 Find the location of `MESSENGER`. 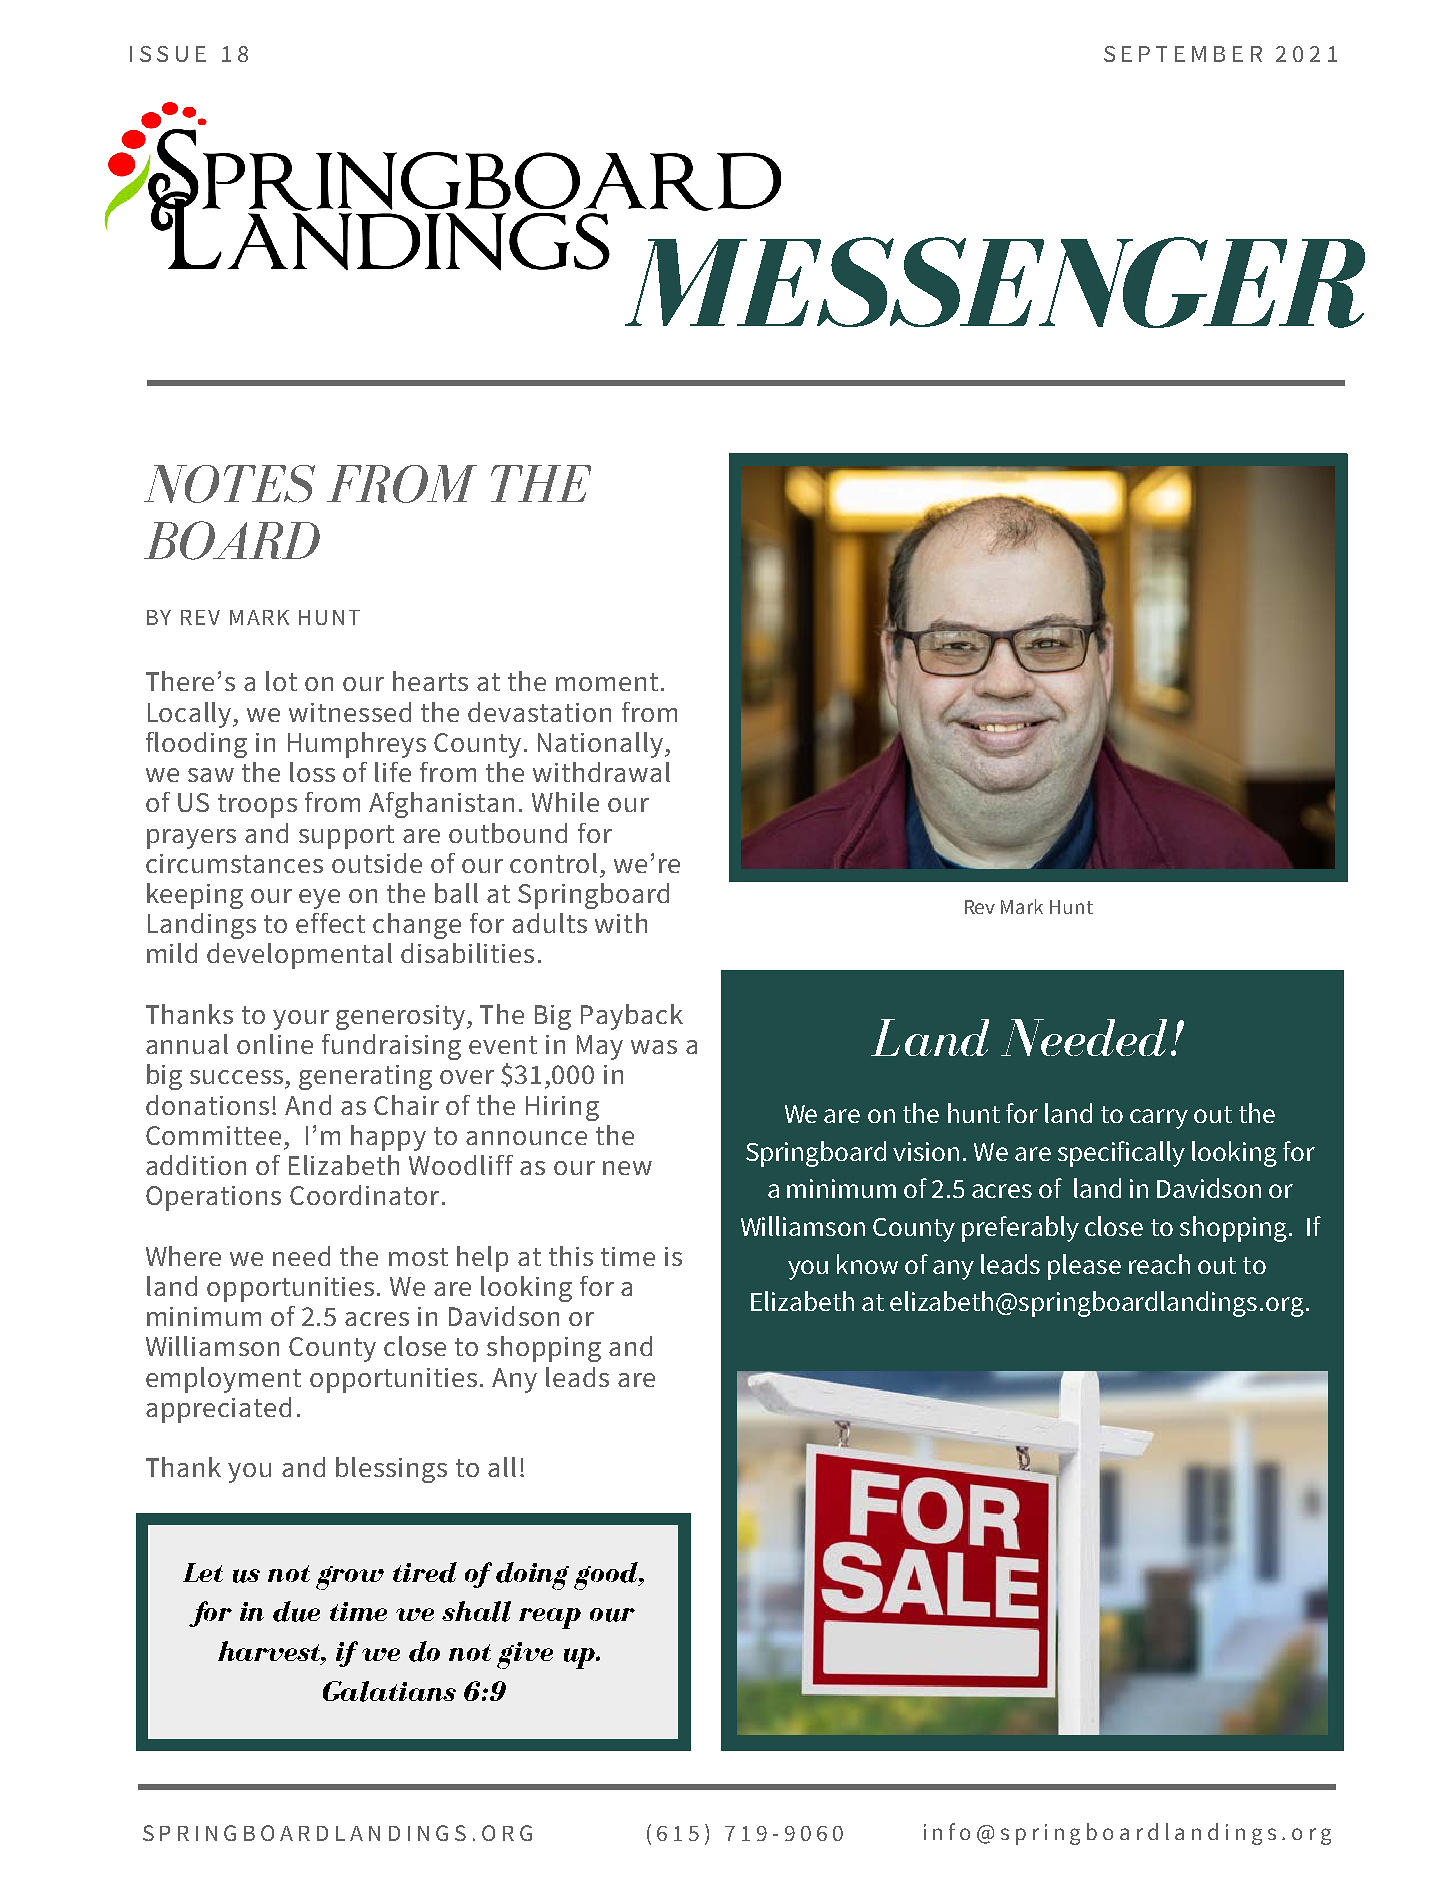

MESSENGER is located at coordinates (995, 282).
